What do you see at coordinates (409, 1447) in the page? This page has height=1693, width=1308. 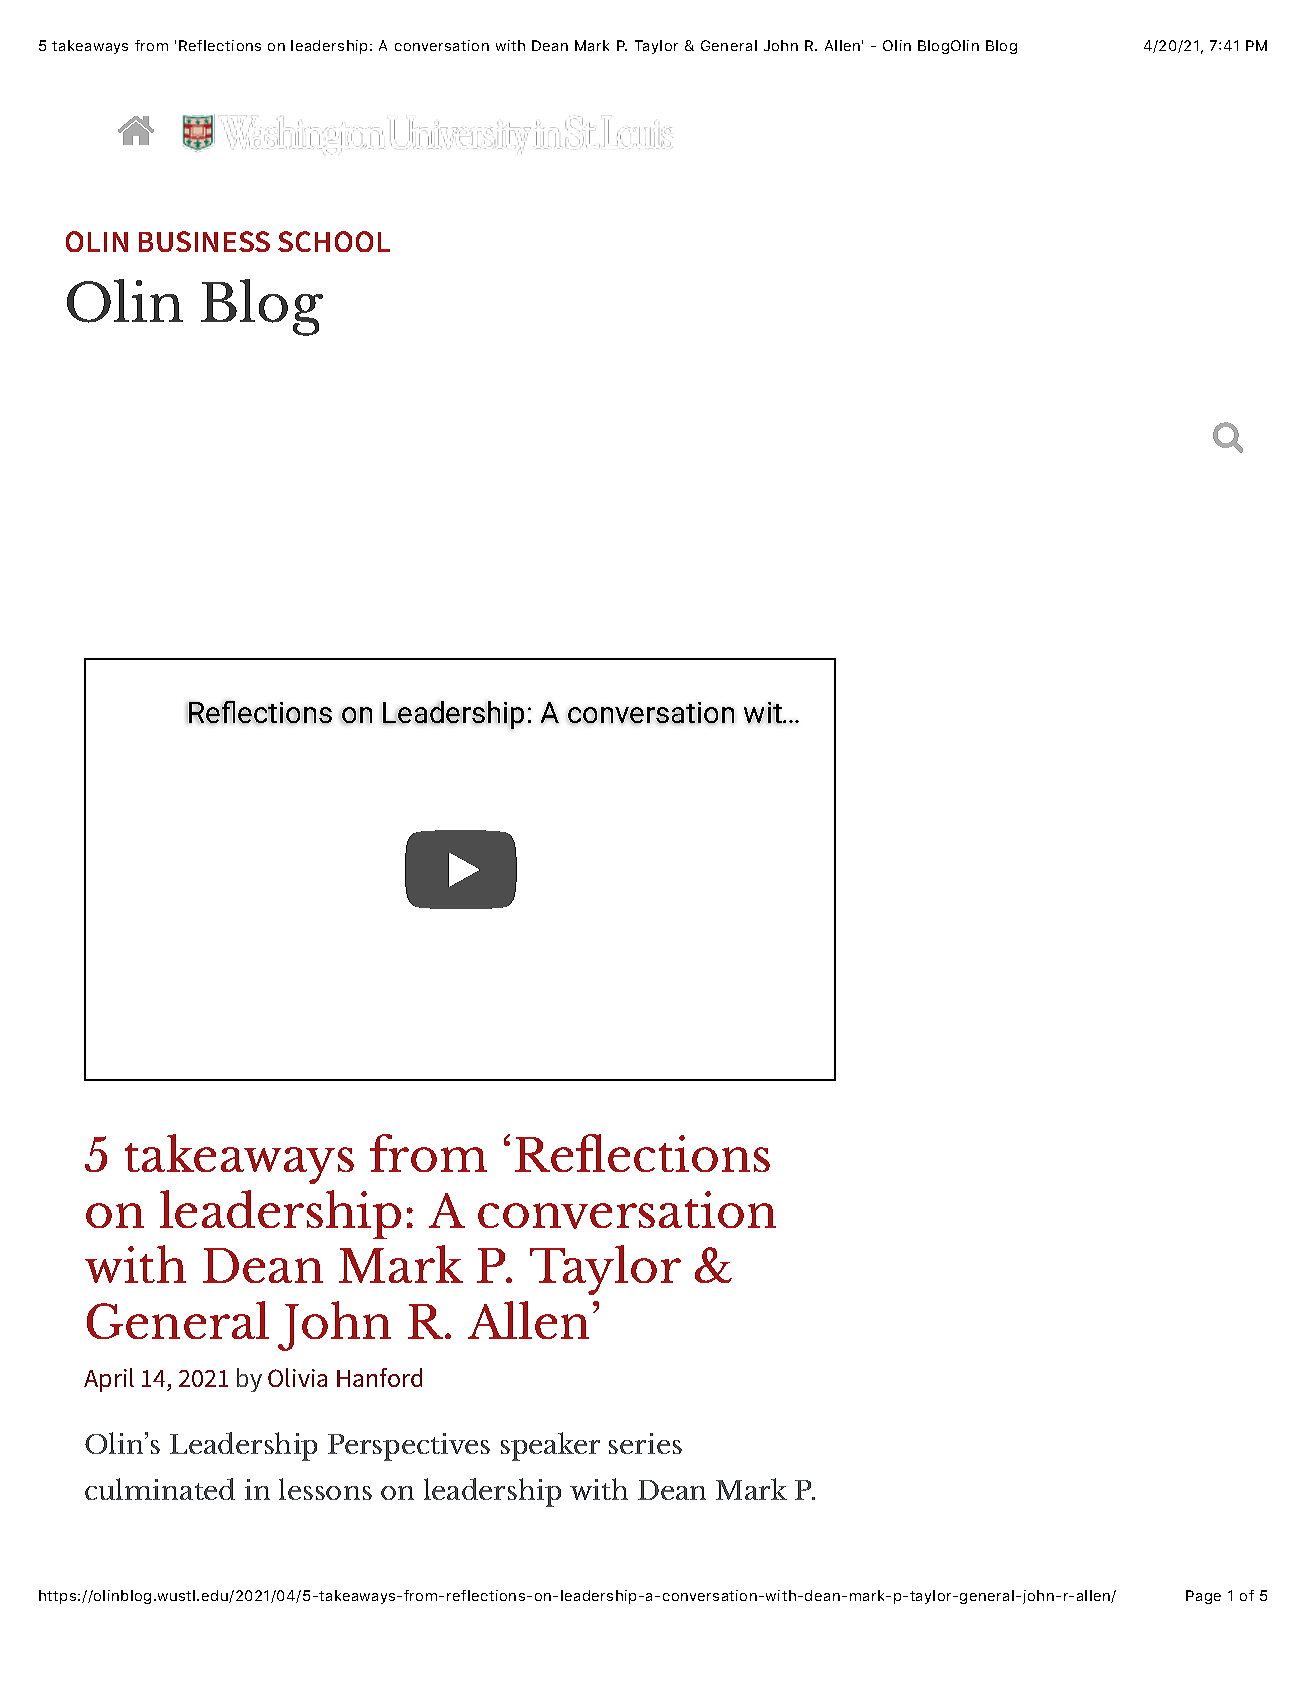 I see `Perspectives` at bounding box center [409, 1447].
